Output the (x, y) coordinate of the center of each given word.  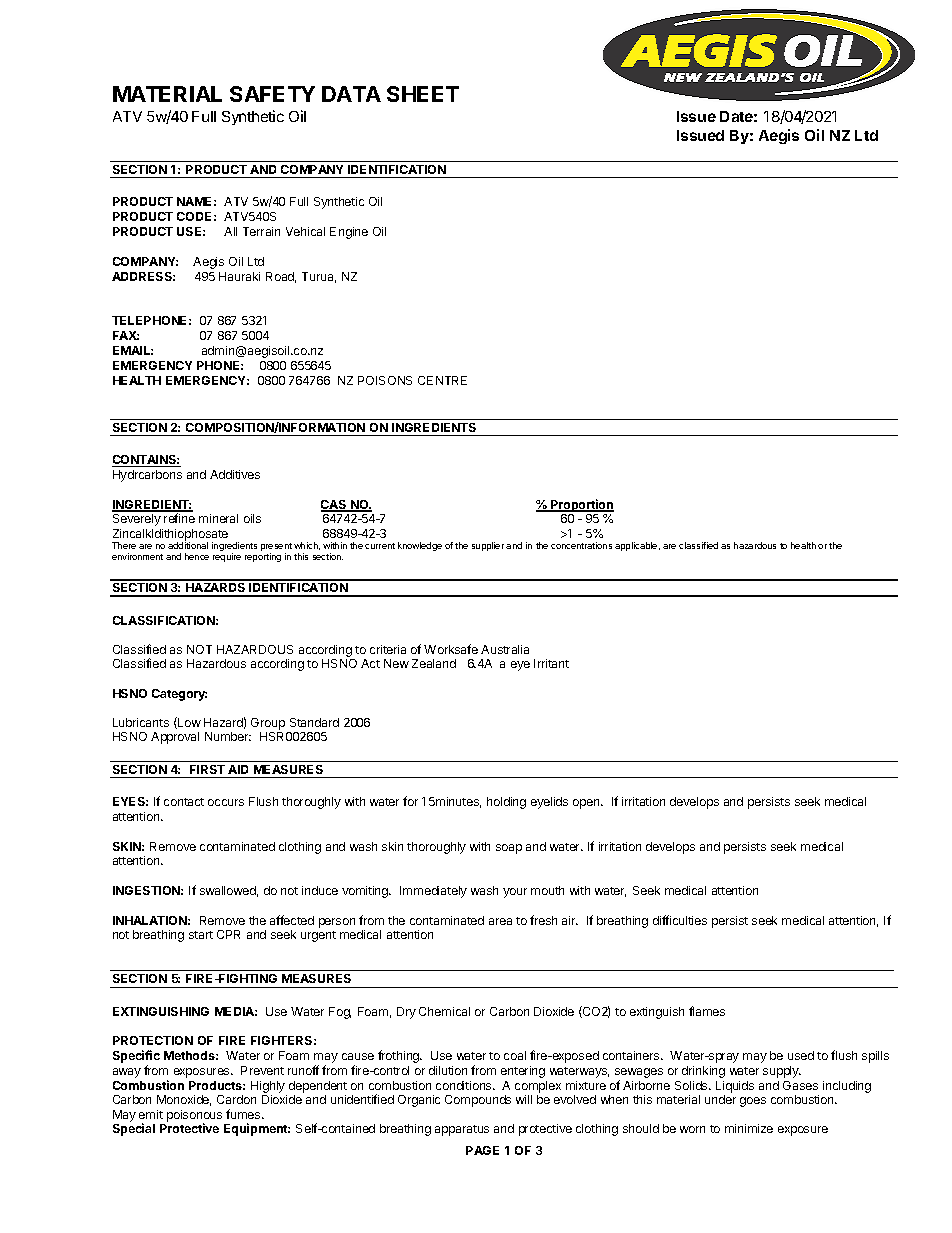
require (227, 557)
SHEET (423, 94)
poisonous (194, 1117)
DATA (351, 94)
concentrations (581, 545)
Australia (505, 649)
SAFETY (272, 94)
